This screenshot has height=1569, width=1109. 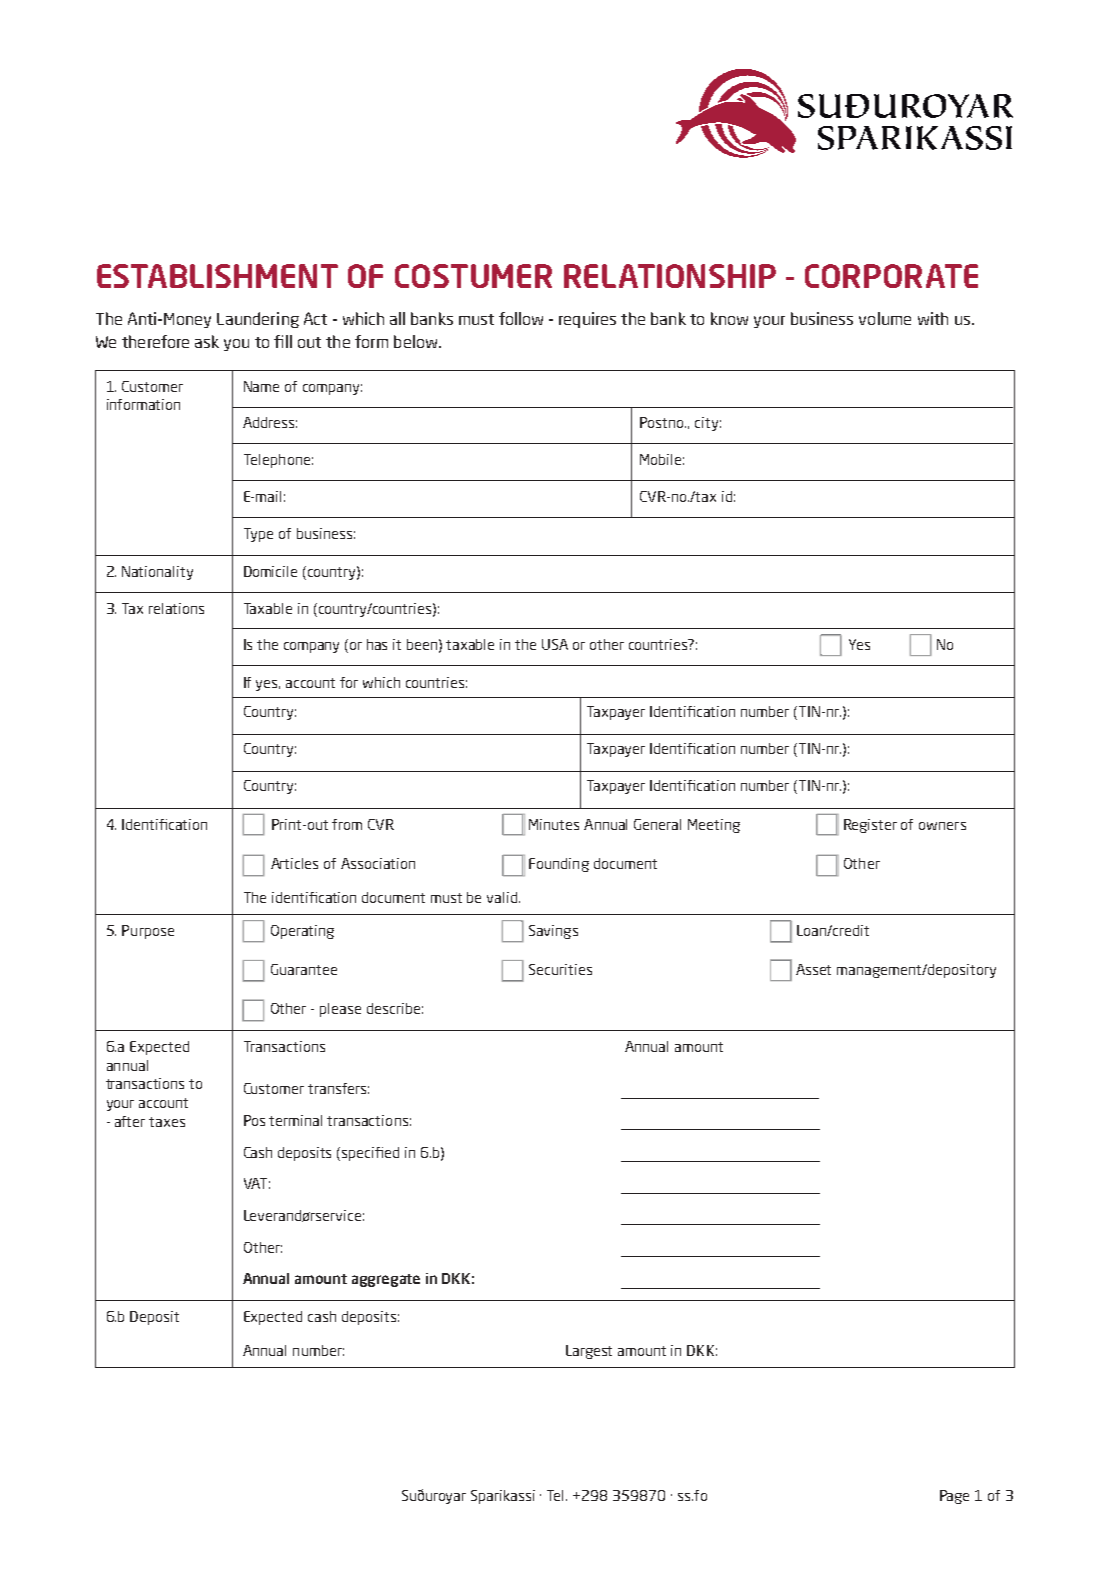 I want to click on Articles, so click(x=294, y=863).
